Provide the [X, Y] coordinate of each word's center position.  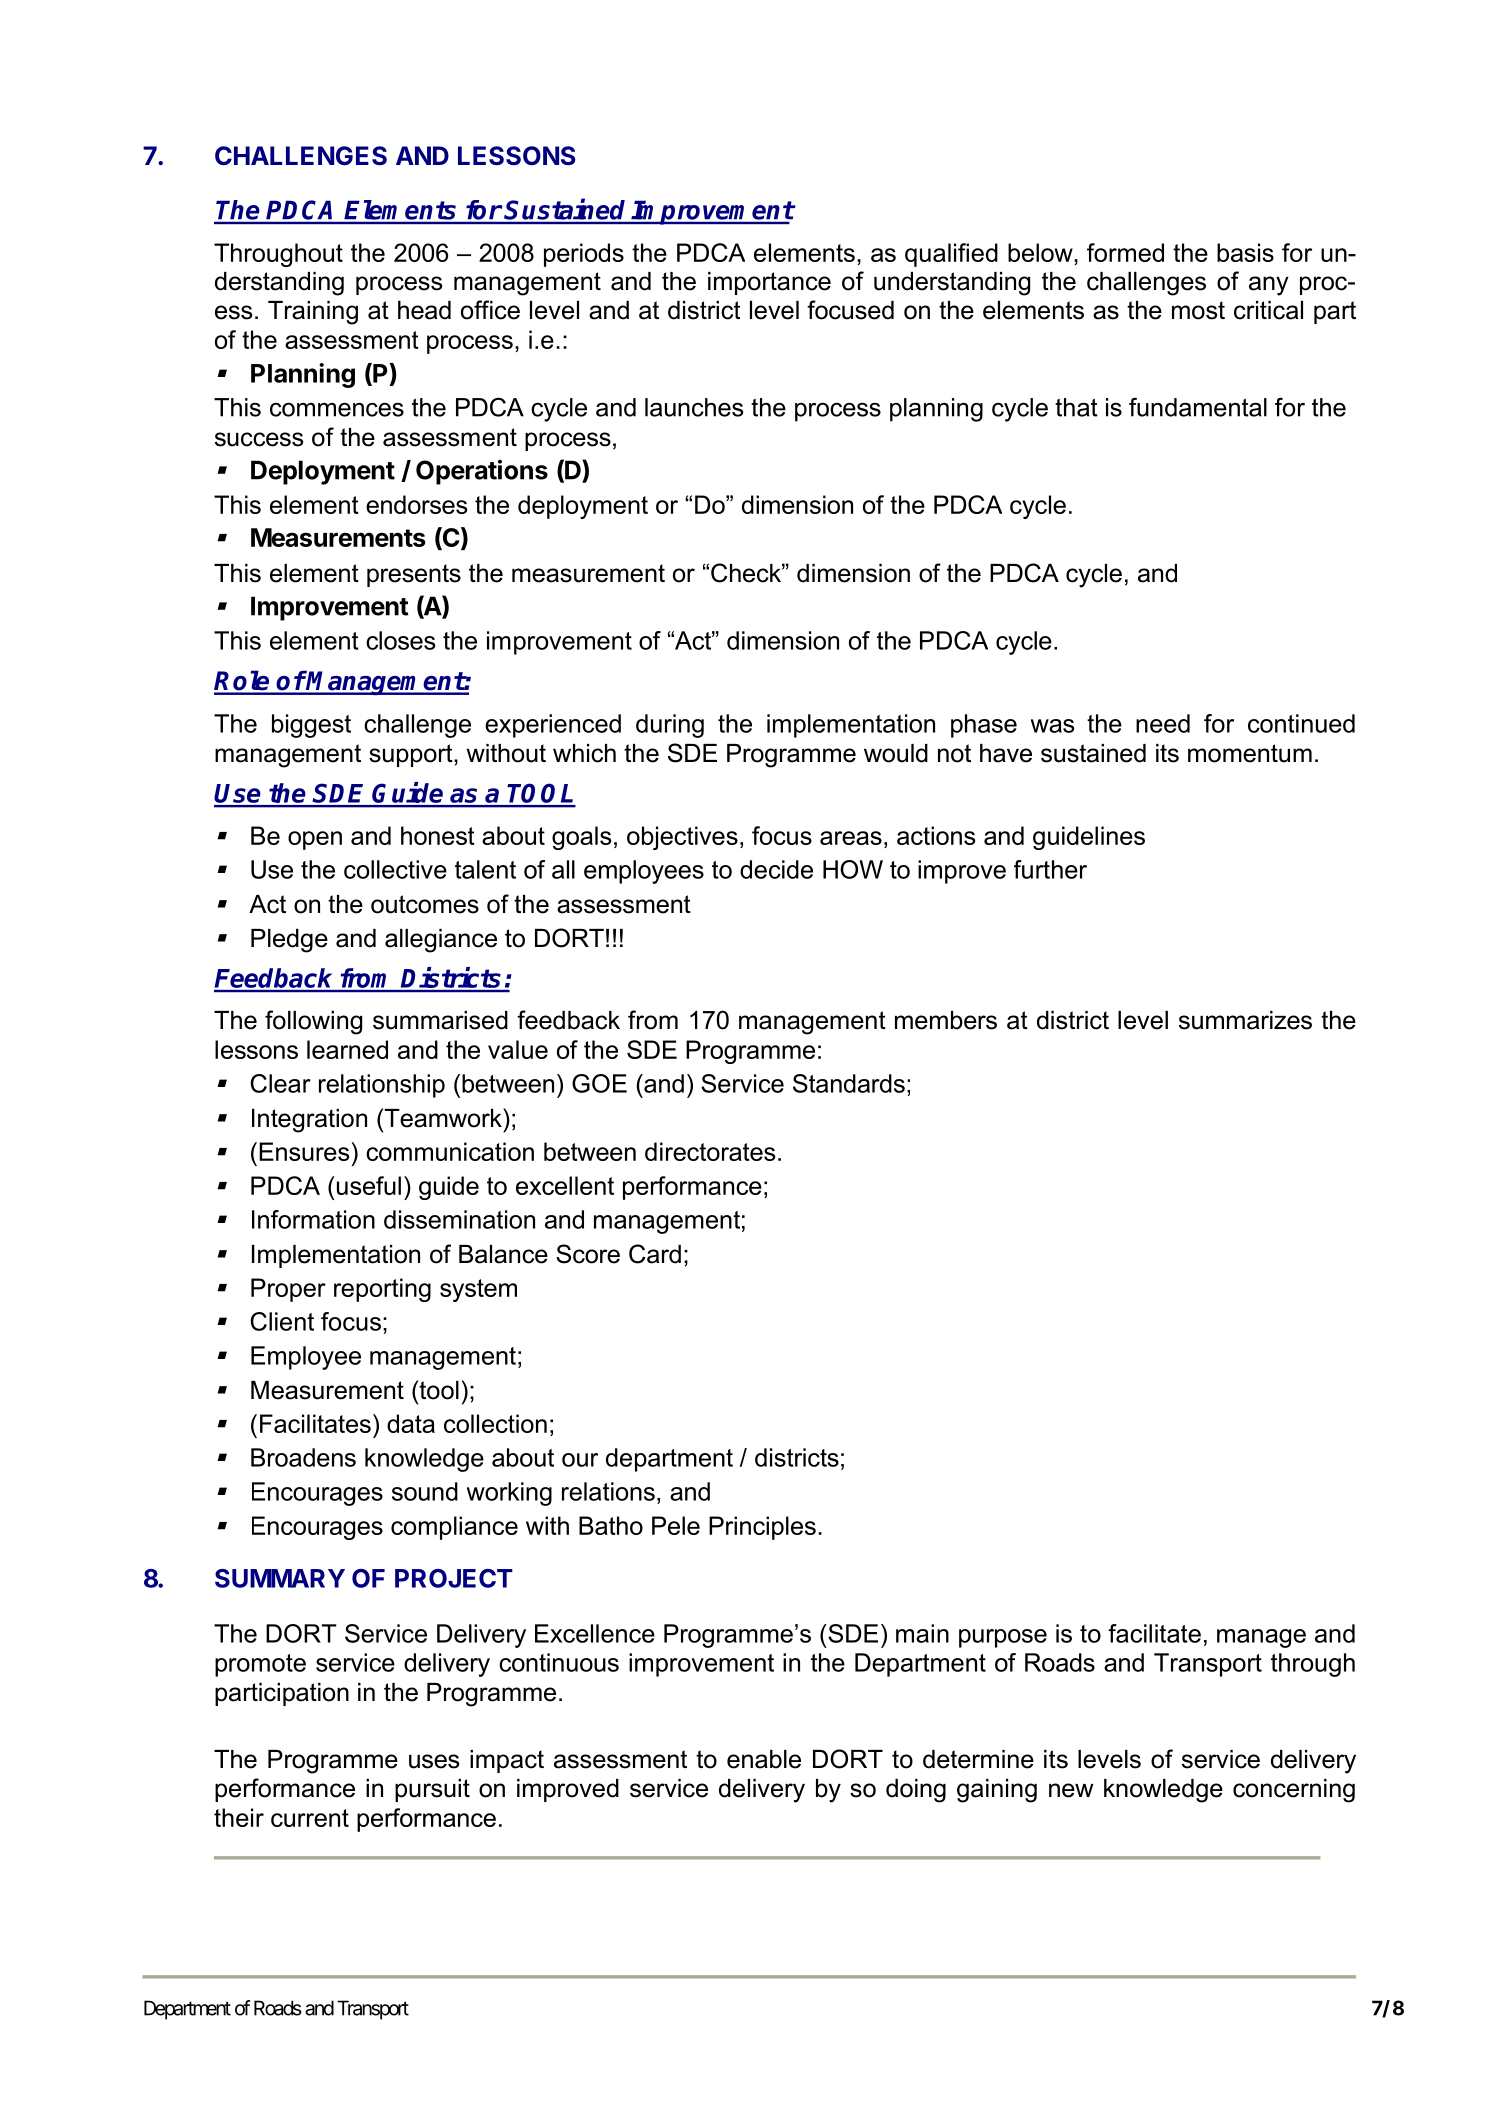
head [424, 310]
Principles [762, 1528]
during [670, 726]
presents [414, 575]
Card [655, 1254]
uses [434, 1761]
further [1050, 869]
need [1163, 723]
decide [776, 869]
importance [769, 283]
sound [425, 1491]
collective [395, 869]
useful [369, 1185]
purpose [1003, 1638]
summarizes [1245, 1020]
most [1198, 310]
